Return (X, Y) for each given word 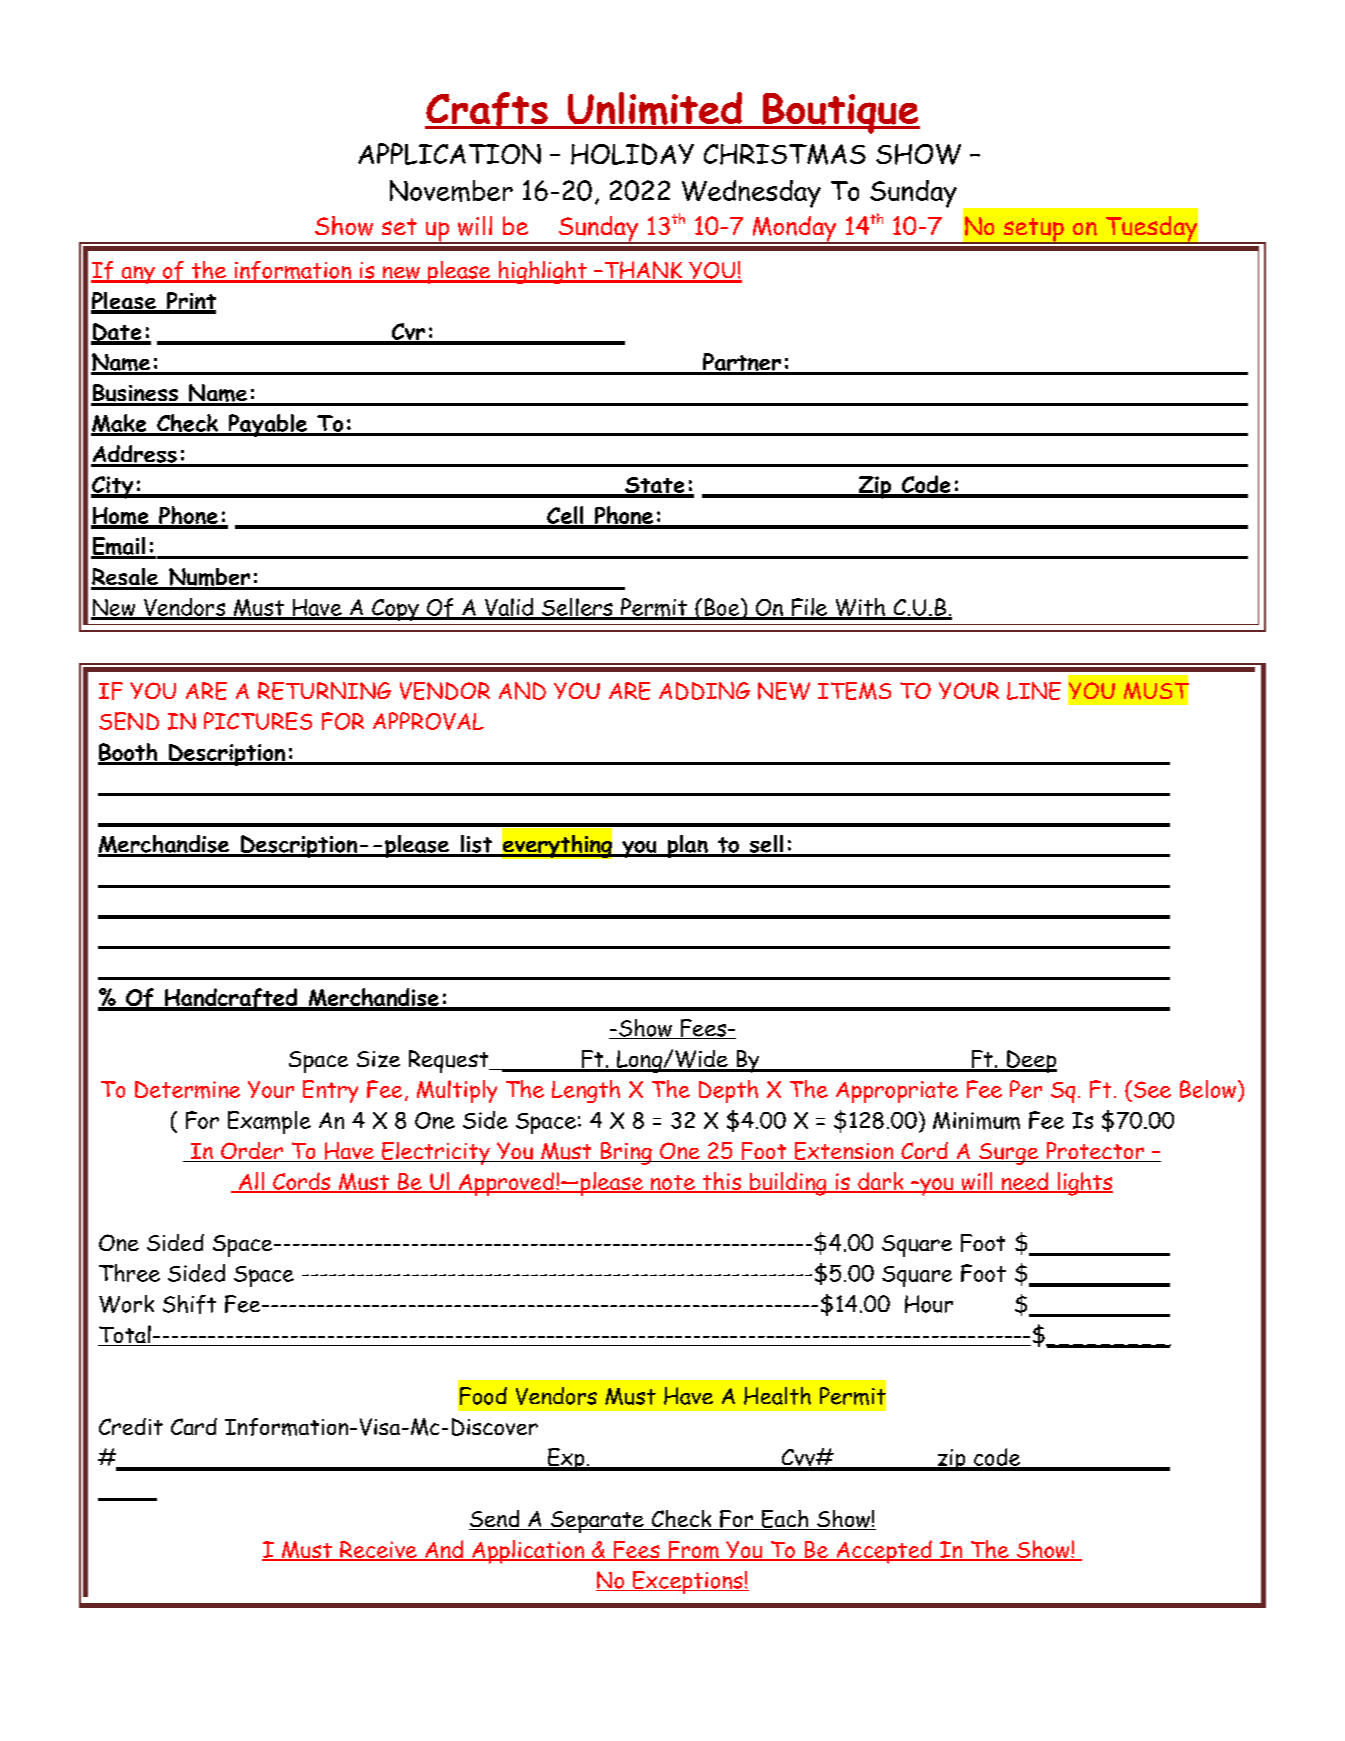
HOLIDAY (632, 154)
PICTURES (258, 721)
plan (687, 846)
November (451, 191)
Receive (378, 1551)
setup (1033, 231)
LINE (1034, 691)
